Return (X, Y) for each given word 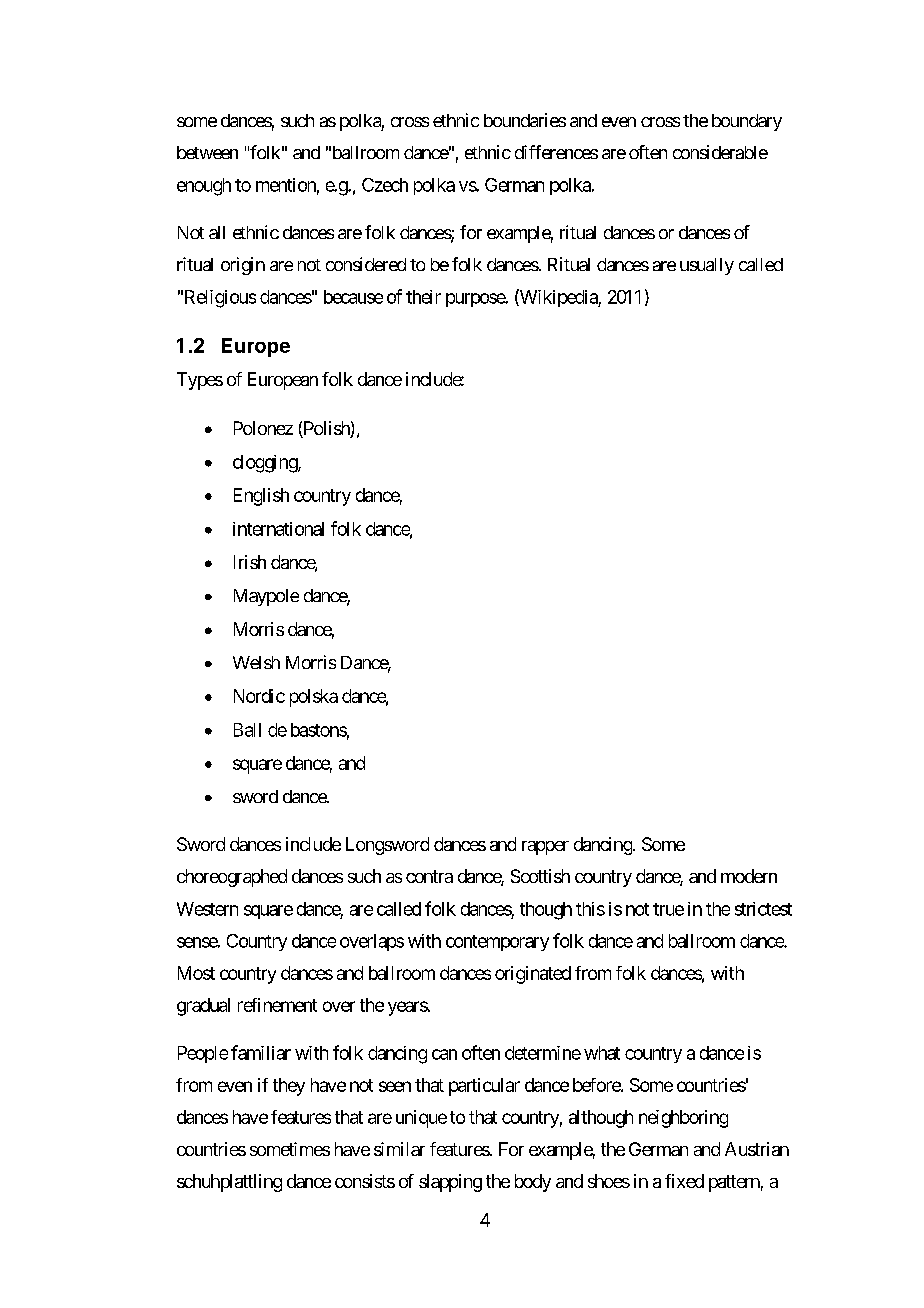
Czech (385, 185)
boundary (747, 122)
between (207, 152)
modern (749, 876)
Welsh (256, 662)
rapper (545, 848)
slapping (450, 1183)
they (289, 1087)
